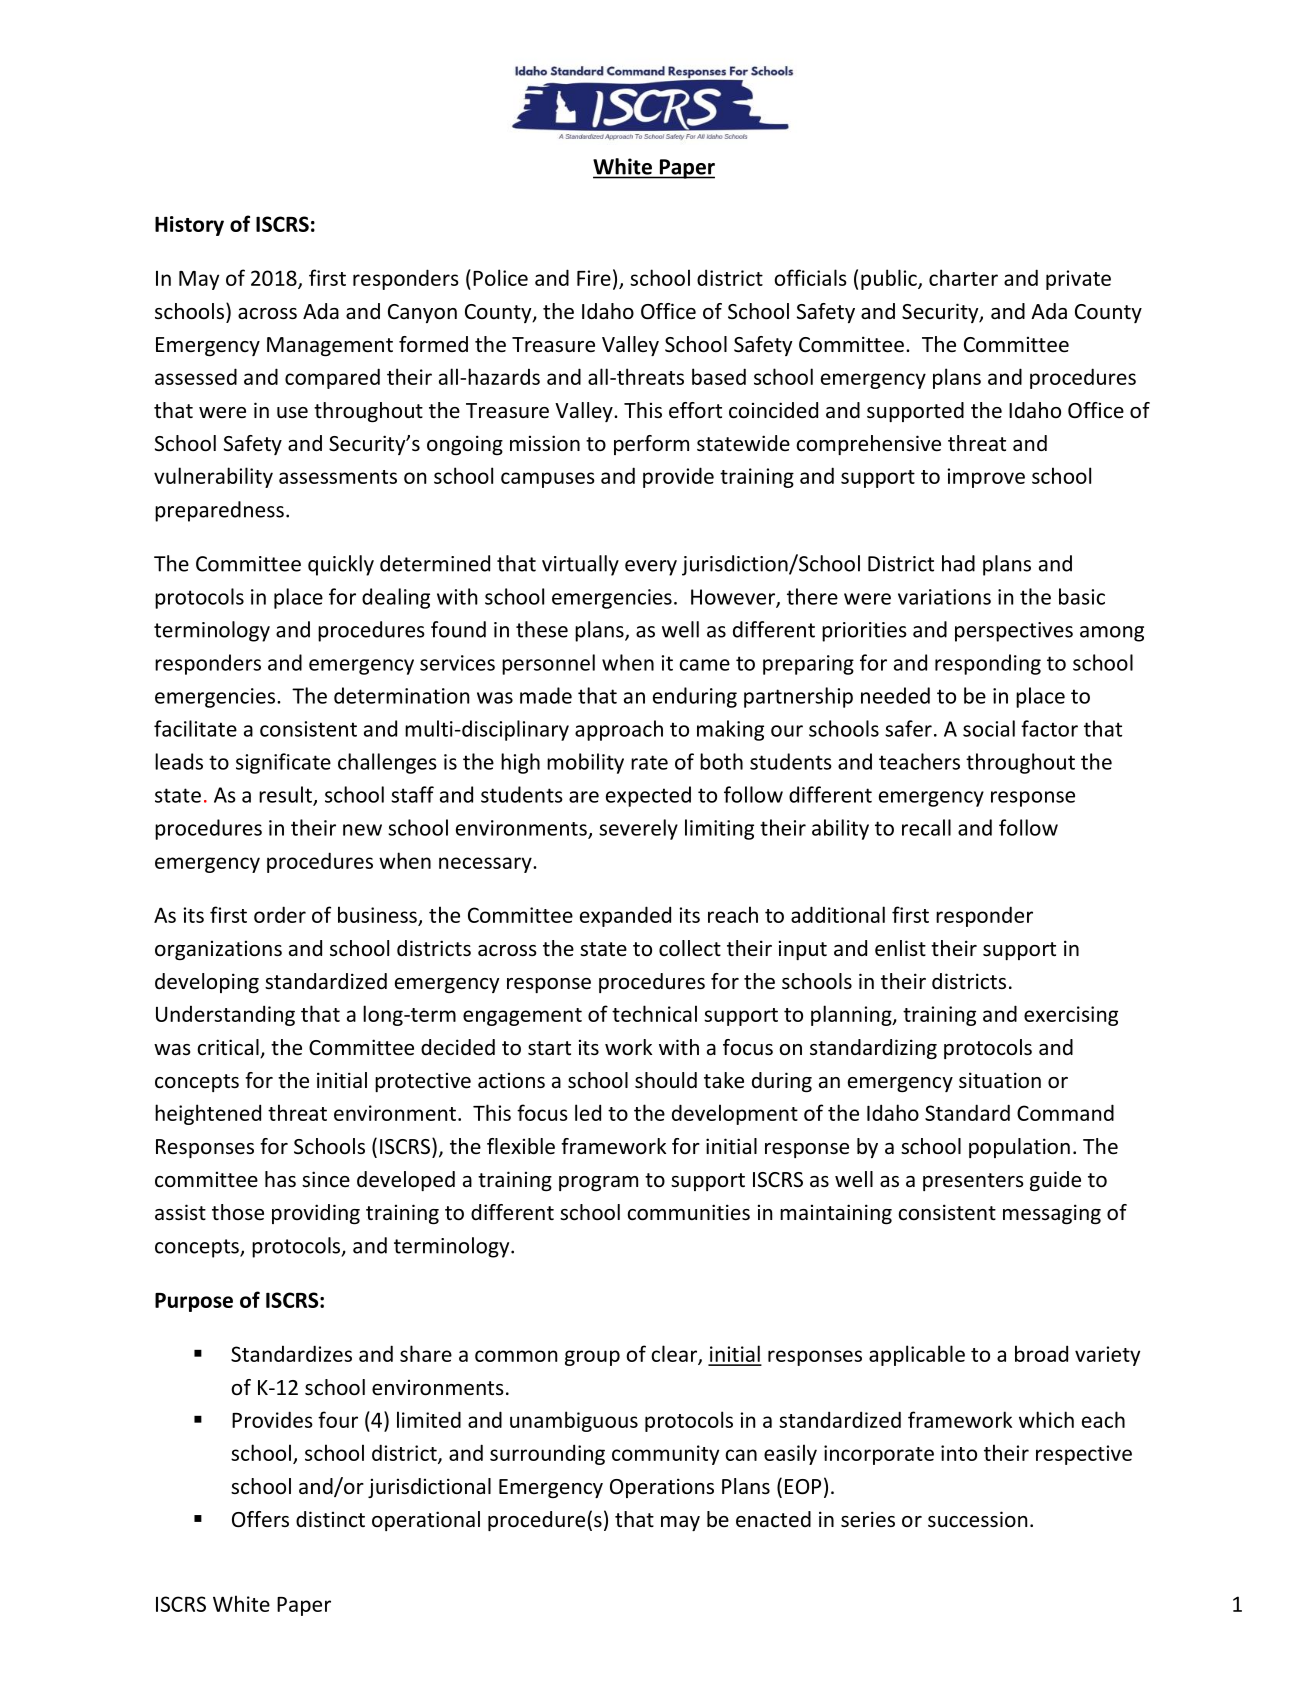  What do you see at coordinates (958, 563) in the document?
I see `had` at bounding box center [958, 563].
